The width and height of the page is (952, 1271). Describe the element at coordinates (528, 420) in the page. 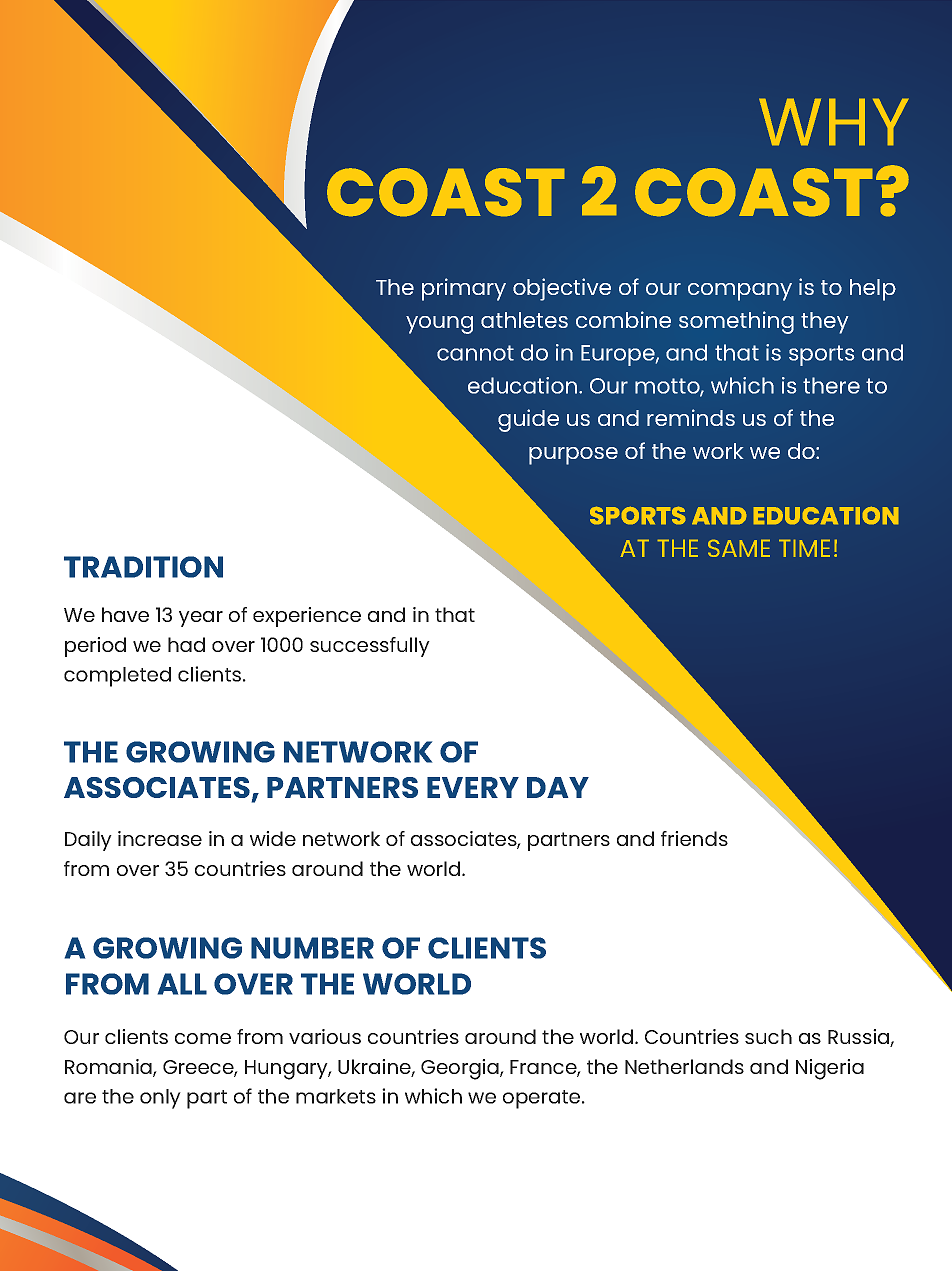

I see `guide` at that location.
